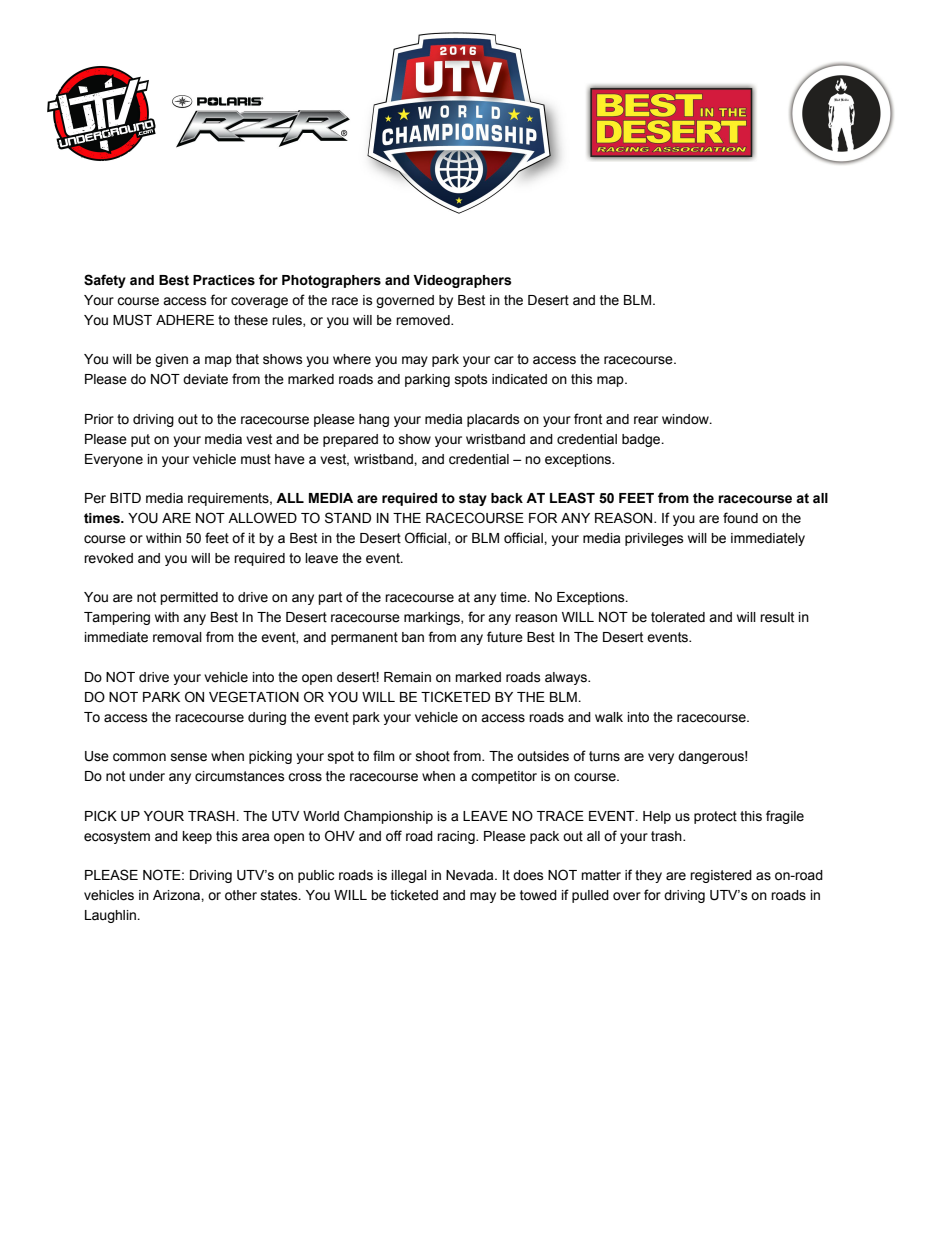 The image size is (952, 1233). Describe the element at coordinates (140, 440) in the image. I see `put` at that location.
